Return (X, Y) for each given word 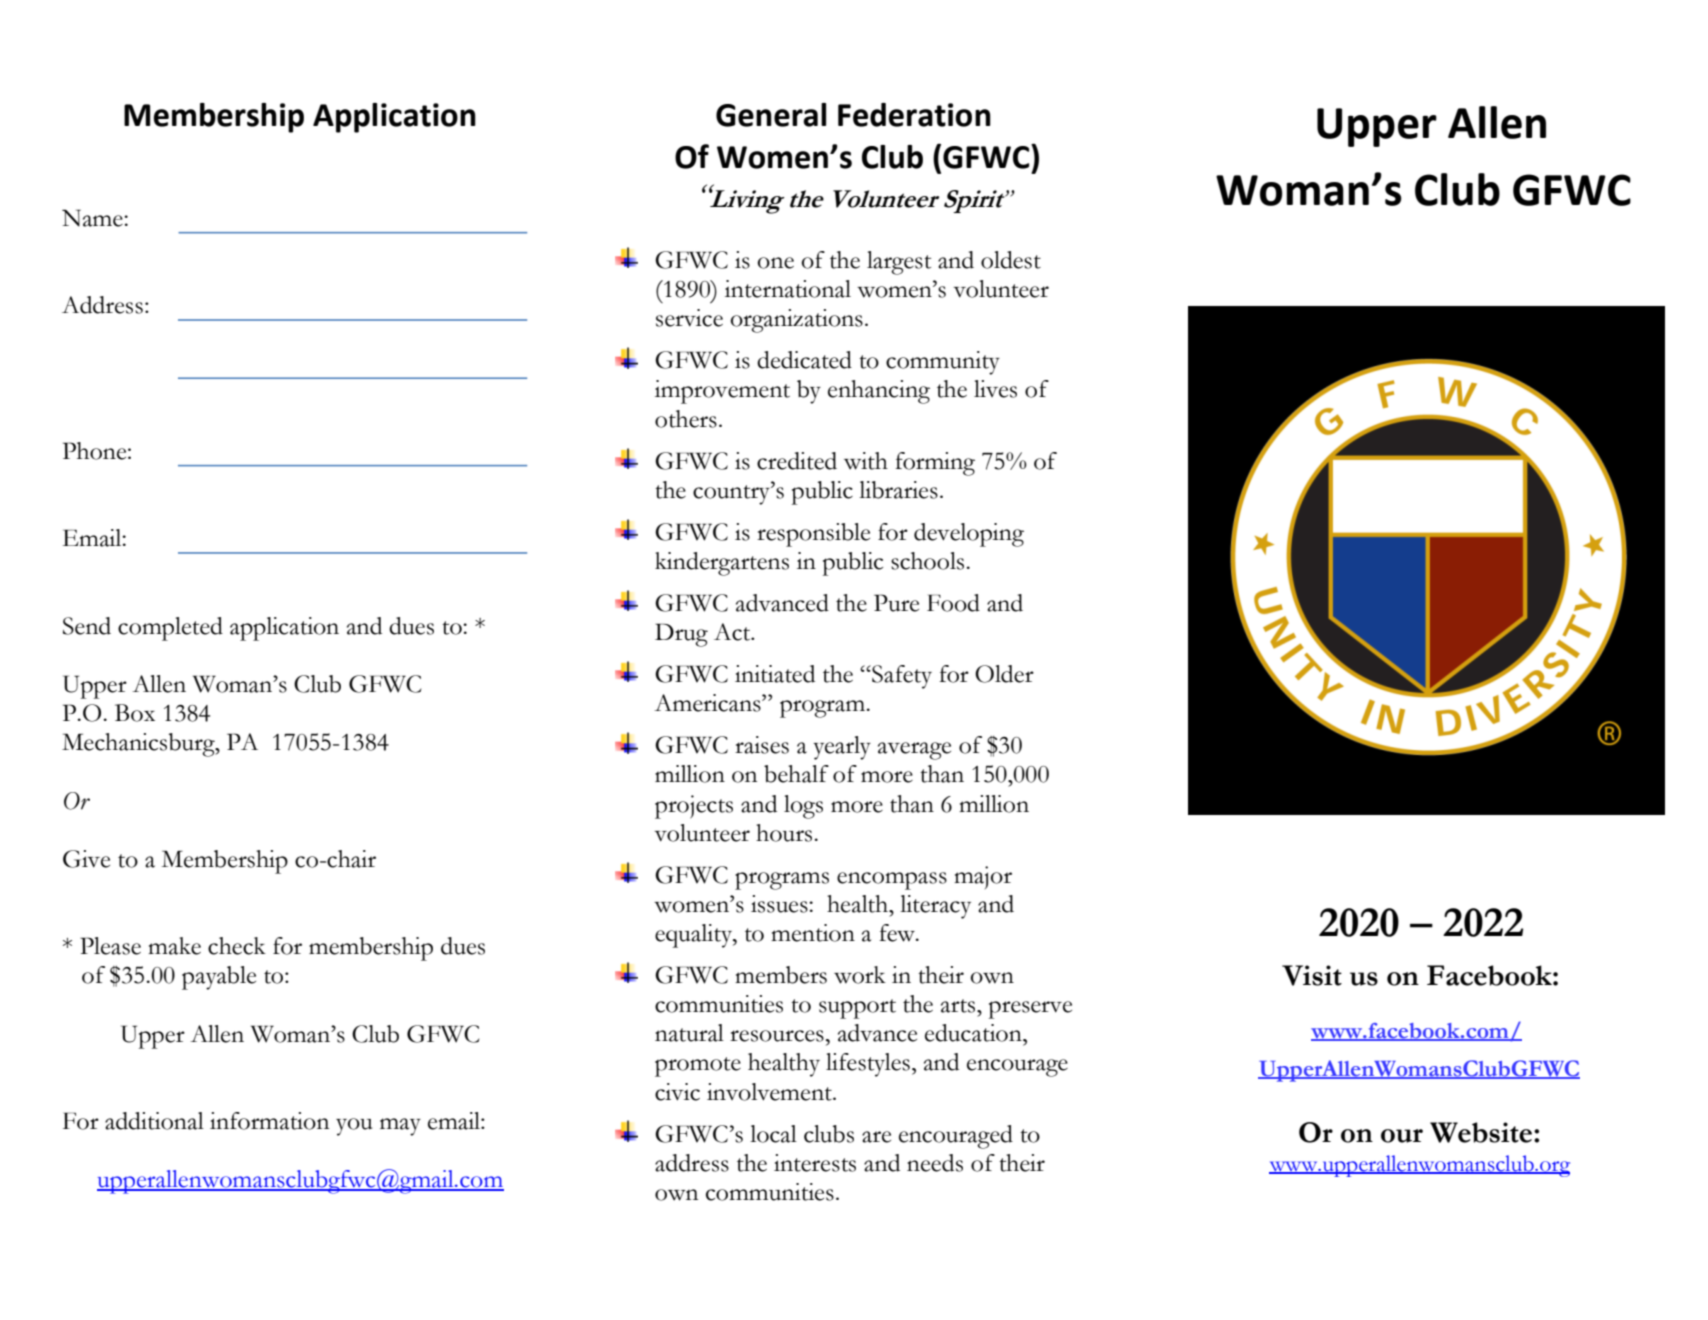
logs (803, 807)
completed (170, 629)
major (983, 877)
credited (797, 461)
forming (935, 464)
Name (93, 218)
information (269, 1121)
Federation (914, 115)
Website (1482, 1132)
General (771, 115)
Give (86, 859)
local (773, 1134)
